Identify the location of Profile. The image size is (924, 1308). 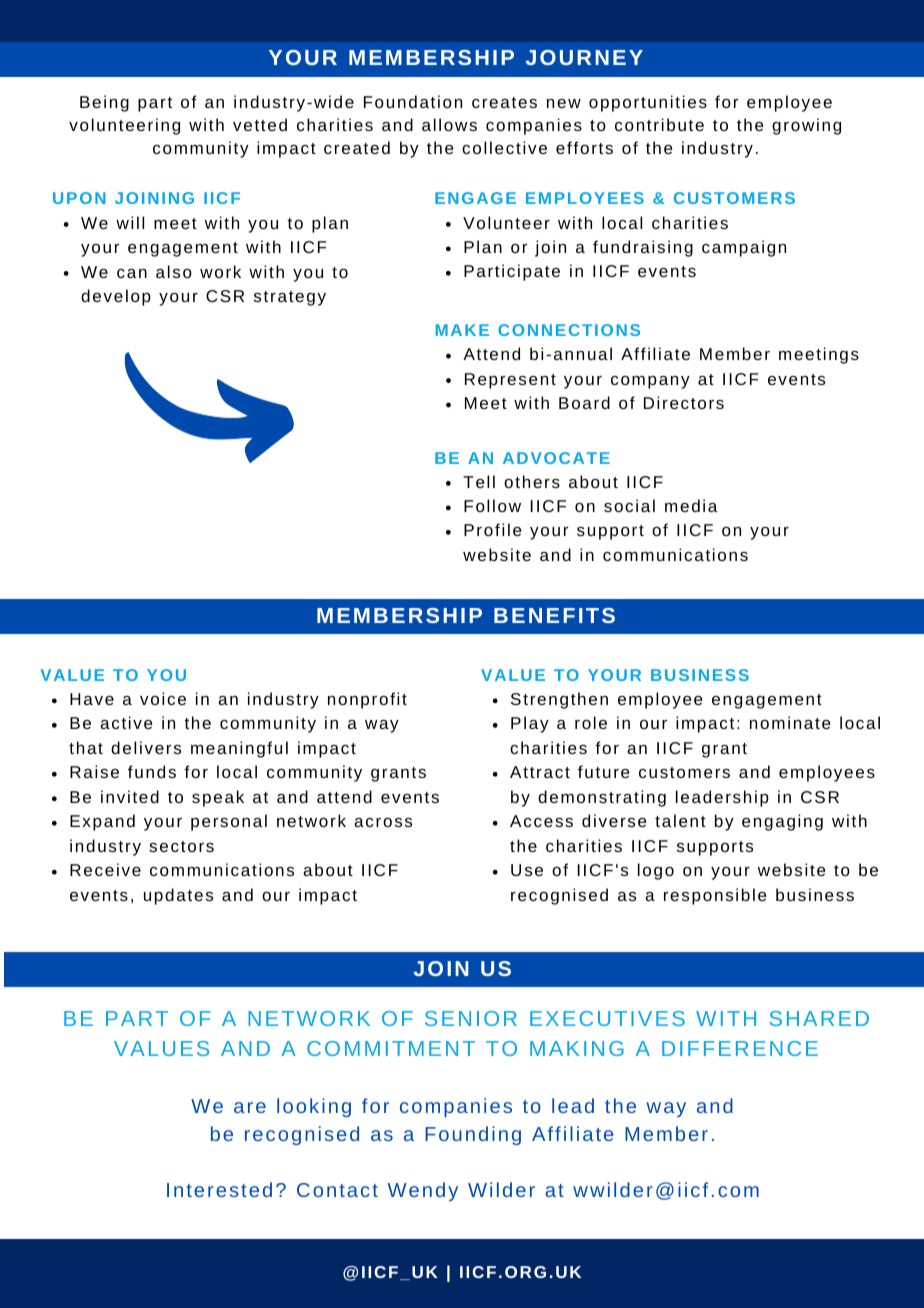
(492, 529).
